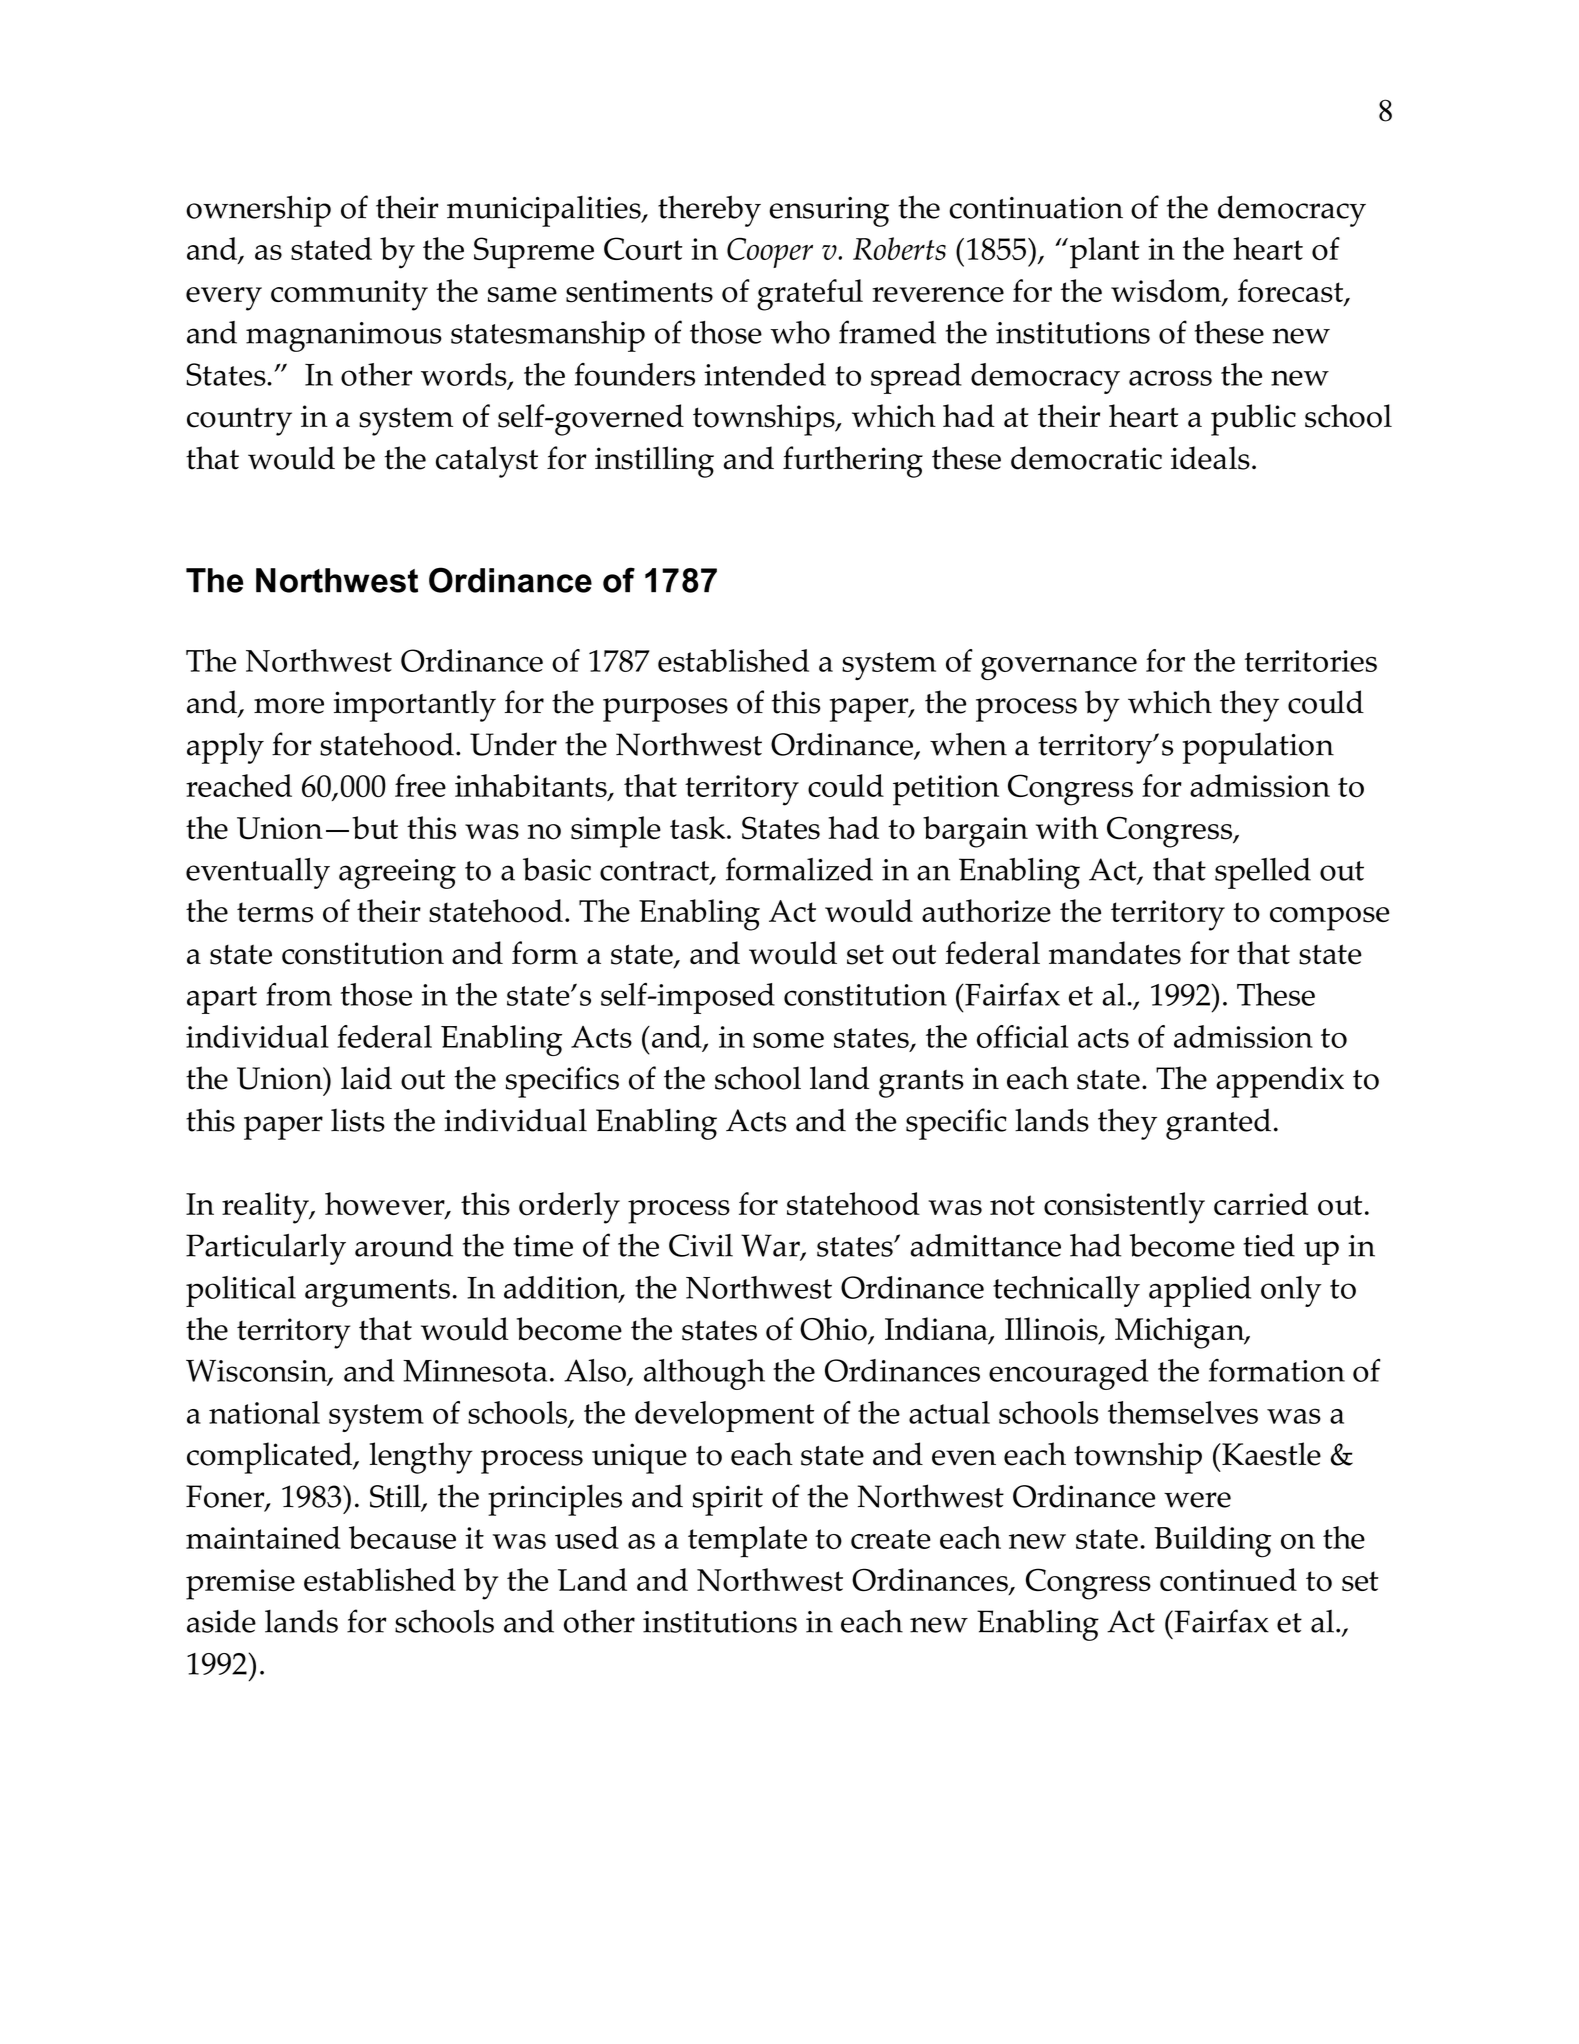 The image size is (1579, 2044). What do you see at coordinates (397, 874) in the screenshot?
I see `agreeing` at bounding box center [397, 874].
